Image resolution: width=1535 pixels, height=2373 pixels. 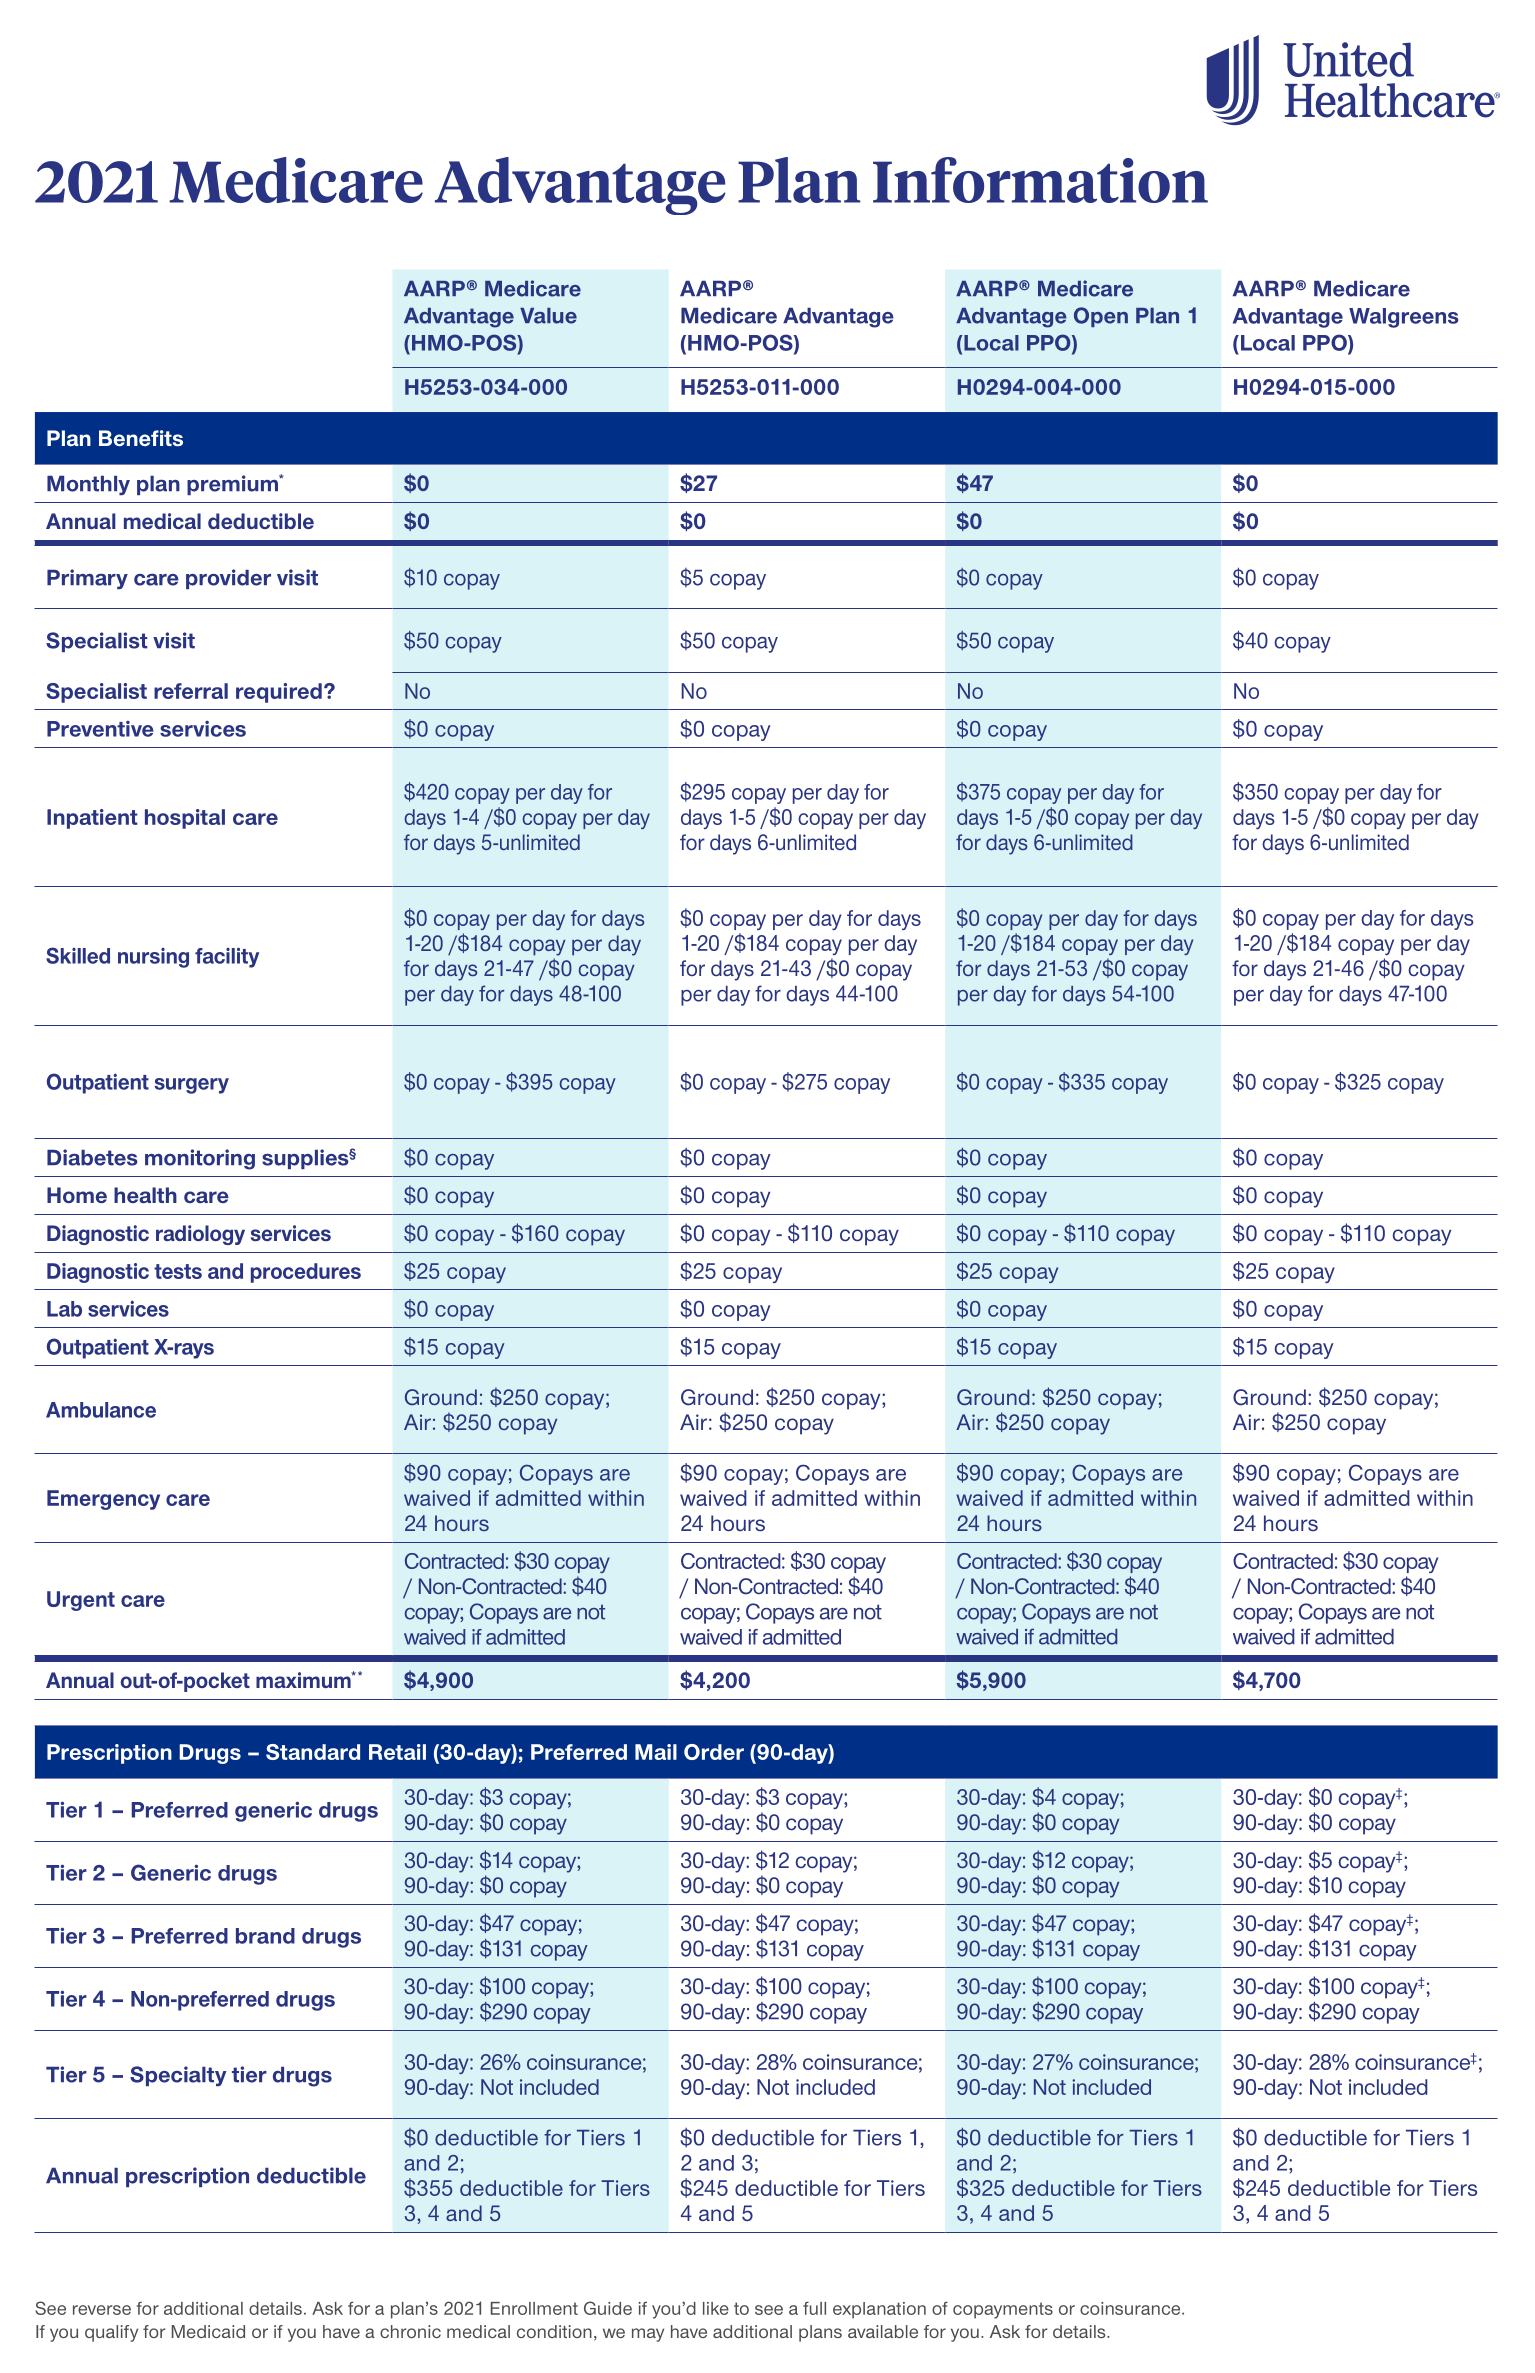 I want to click on Benefits, so click(x=141, y=438).
